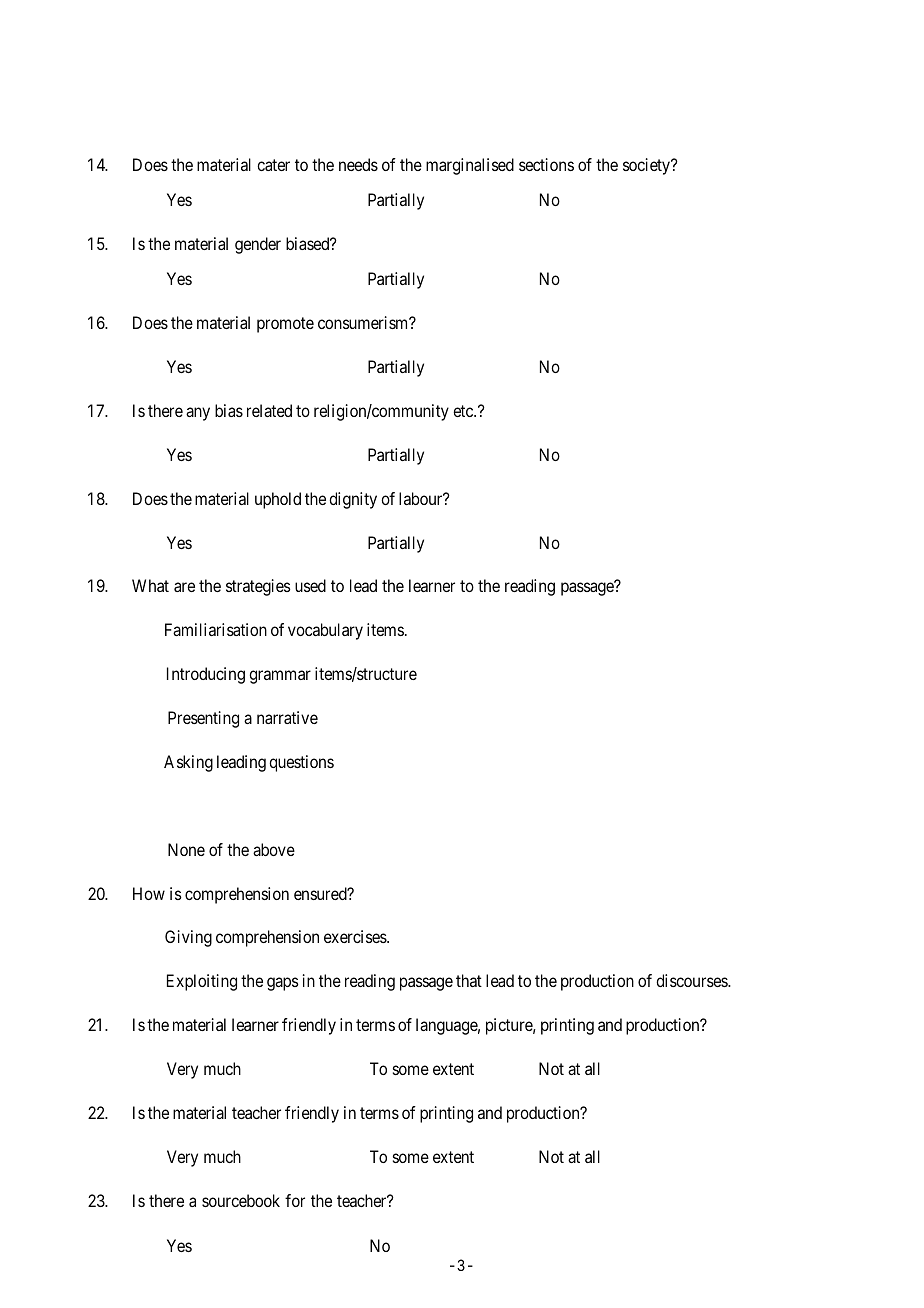  What do you see at coordinates (692, 980) in the screenshot?
I see `discourses` at bounding box center [692, 980].
